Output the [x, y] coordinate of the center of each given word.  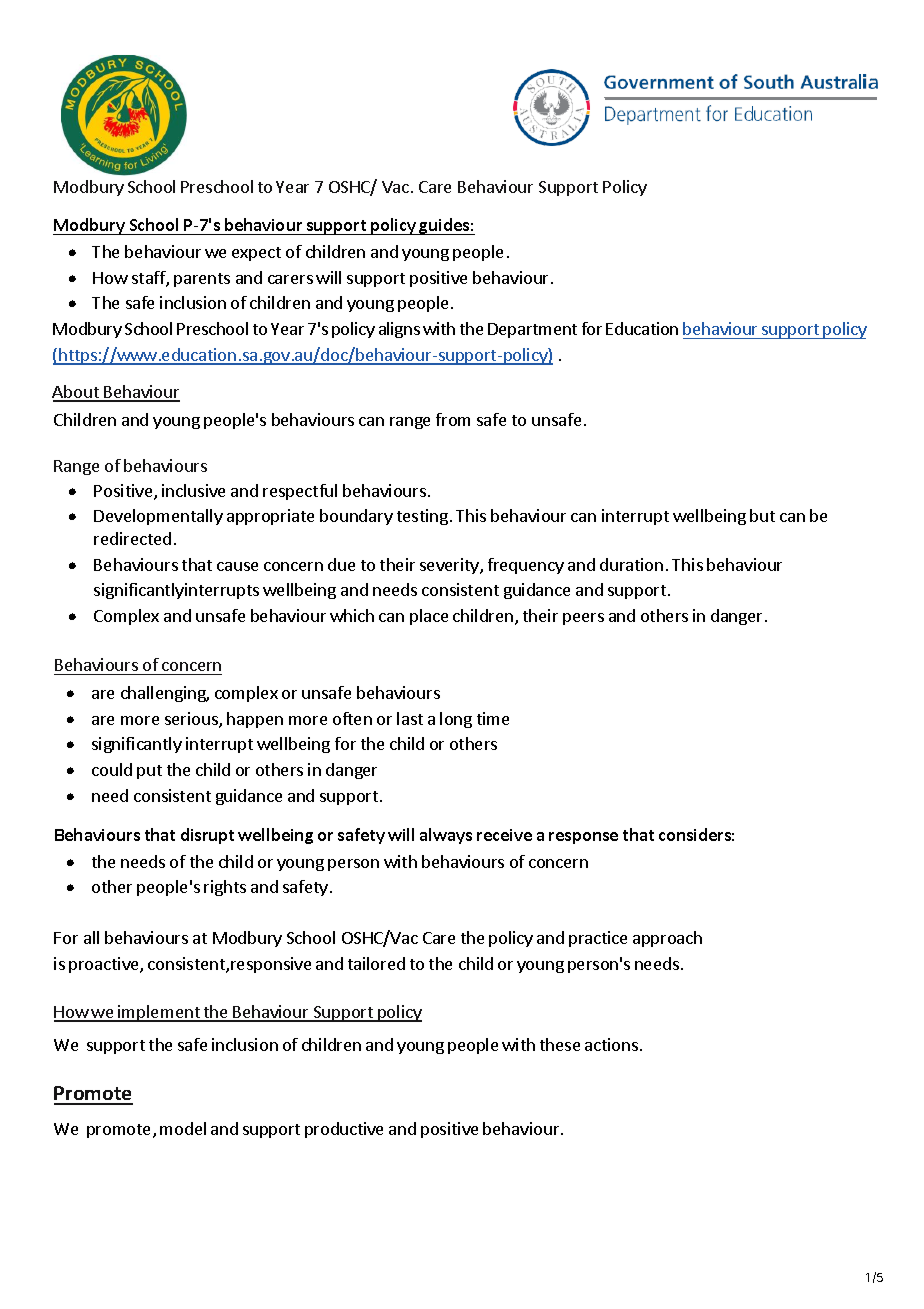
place [429, 617]
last [410, 718]
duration [631, 564]
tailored [376, 963]
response [583, 838]
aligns [399, 330]
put [149, 772]
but [762, 515]
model [183, 1128]
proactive [105, 965]
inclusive [193, 490]
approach [667, 939]
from [453, 419]
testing [422, 517]
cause [237, 566]
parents [202, 280]
